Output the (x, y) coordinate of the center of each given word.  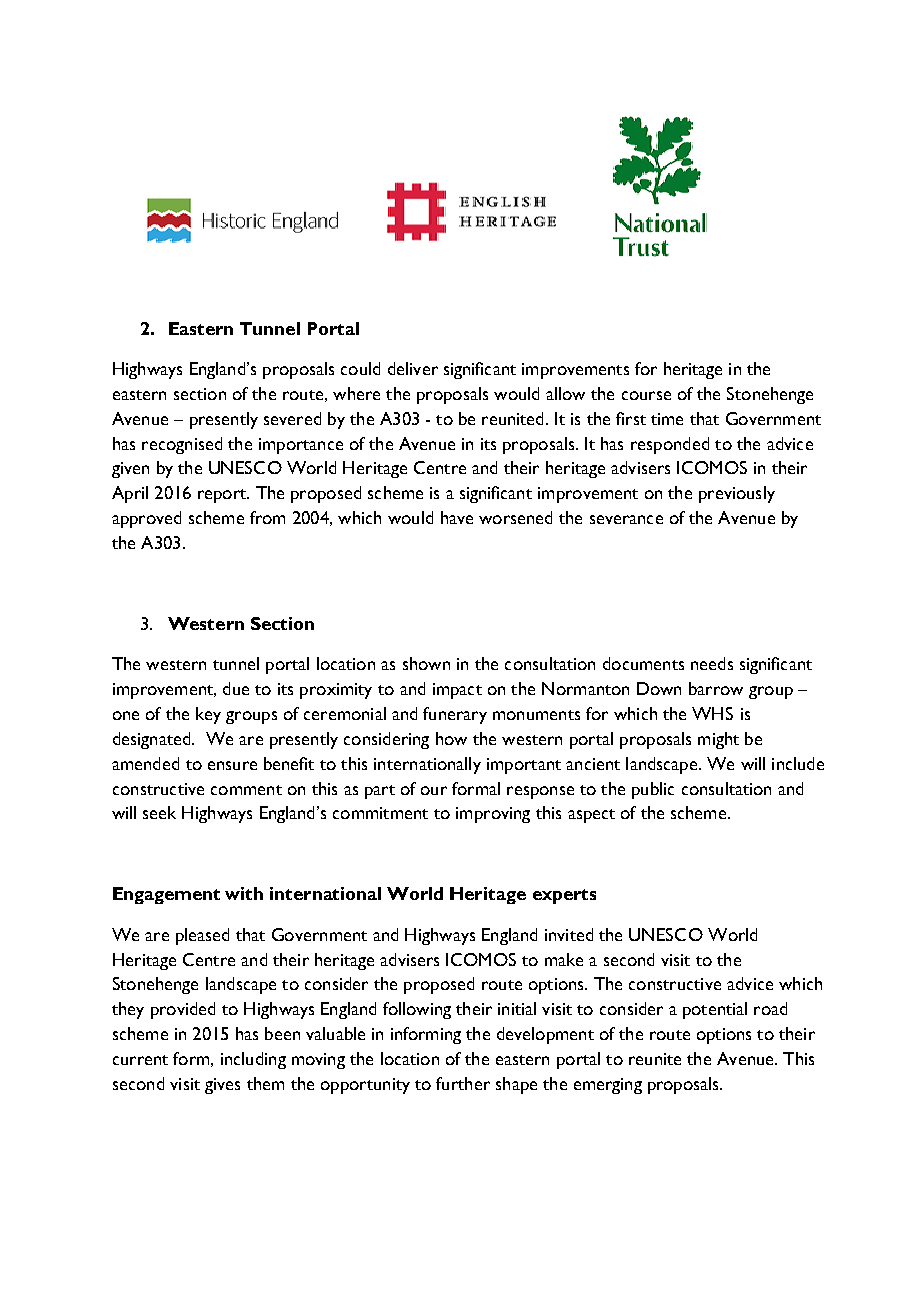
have (457, 517)
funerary (455, 715)
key (208, 715)
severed (292, 418)
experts (564, 896)
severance (626, 519)
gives (222, 1086)
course (646, 395)
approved (146, 519)
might (718, 740)
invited (569, 934)
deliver (413, 368)
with (244, 893)
